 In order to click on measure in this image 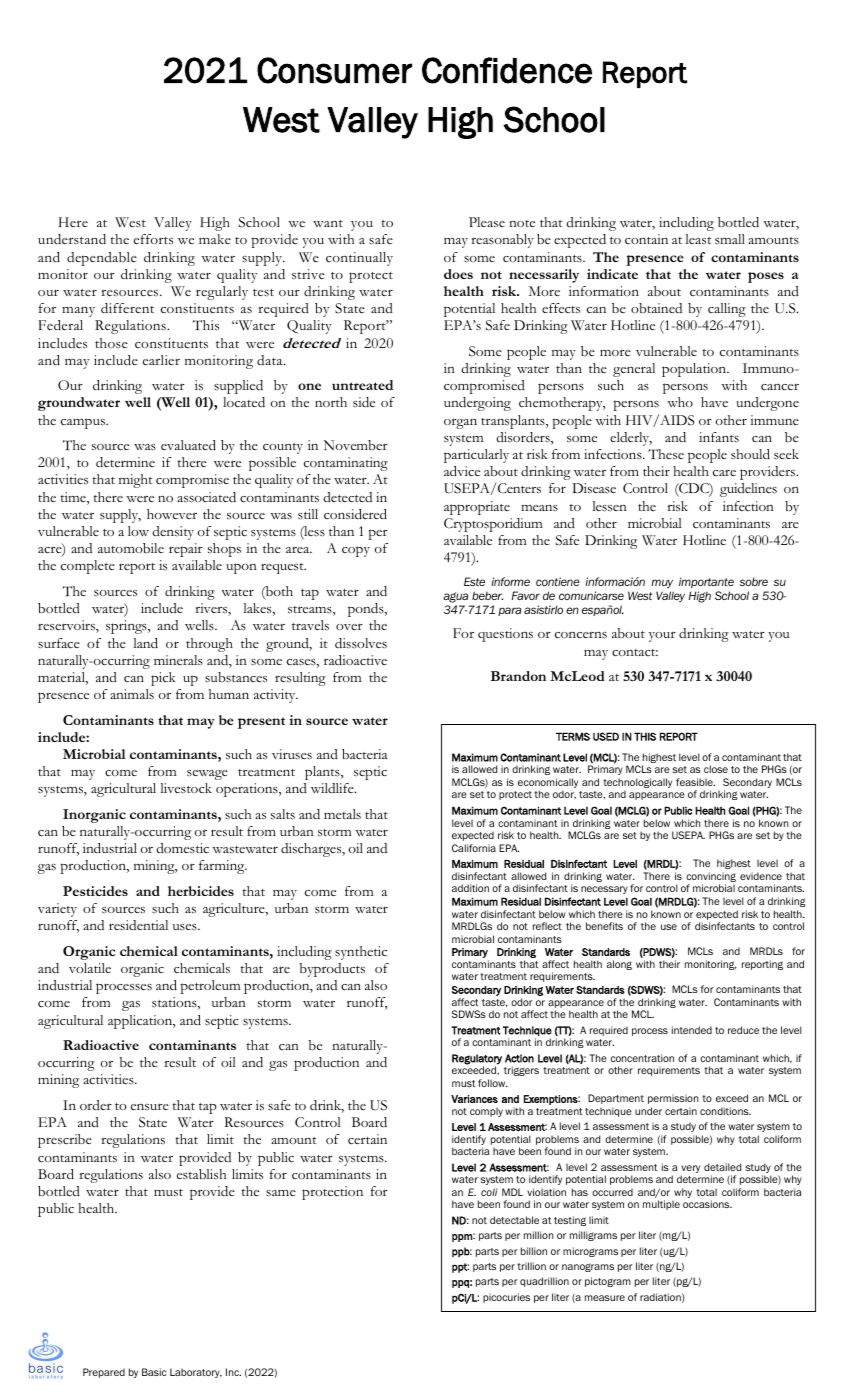, I will do `click(605, 1298)`.
